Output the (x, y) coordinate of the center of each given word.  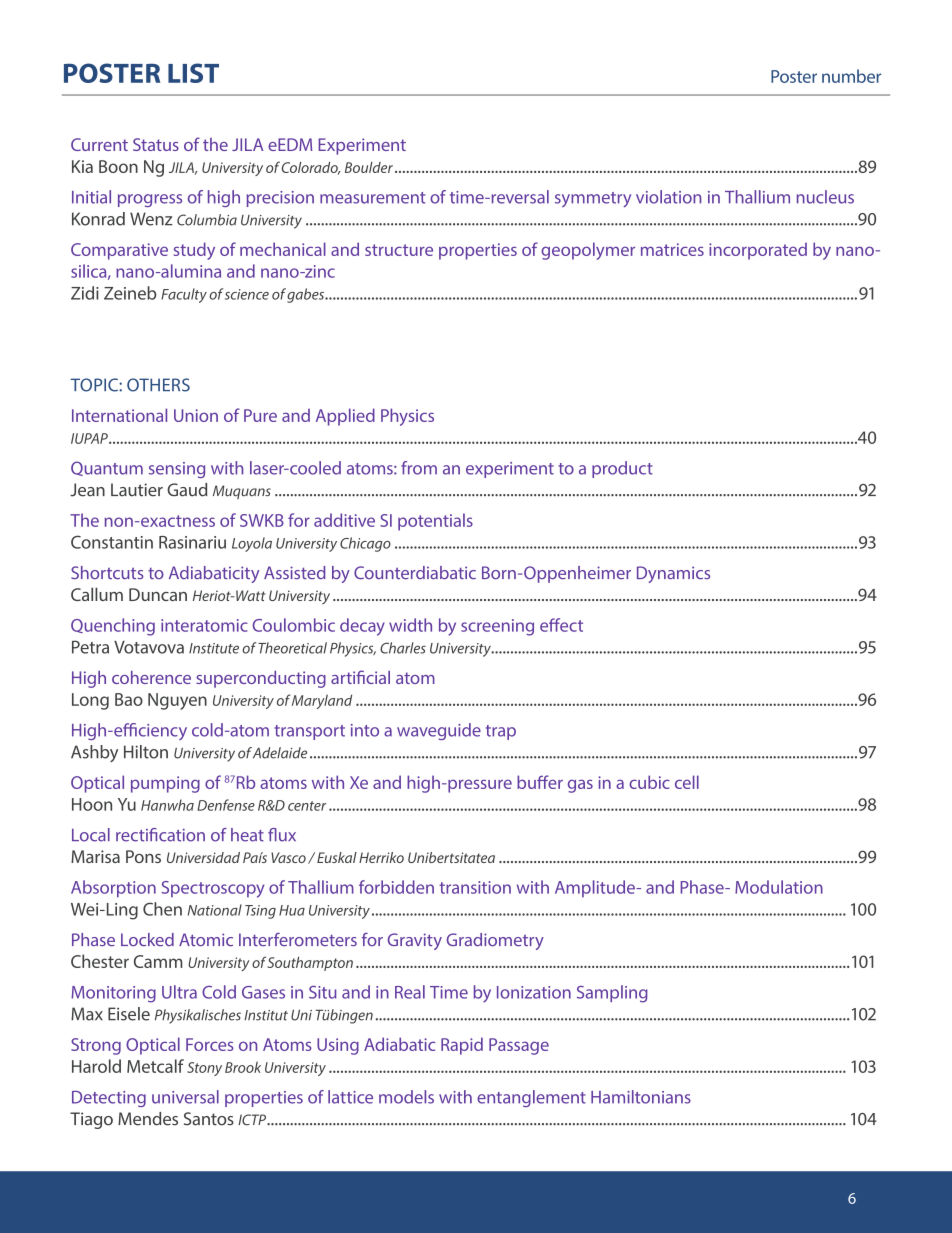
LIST (193, 73)
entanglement (531, 1098)
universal (185, 1097)
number (851, 76)
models (406, 1097)
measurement (372, 198)
